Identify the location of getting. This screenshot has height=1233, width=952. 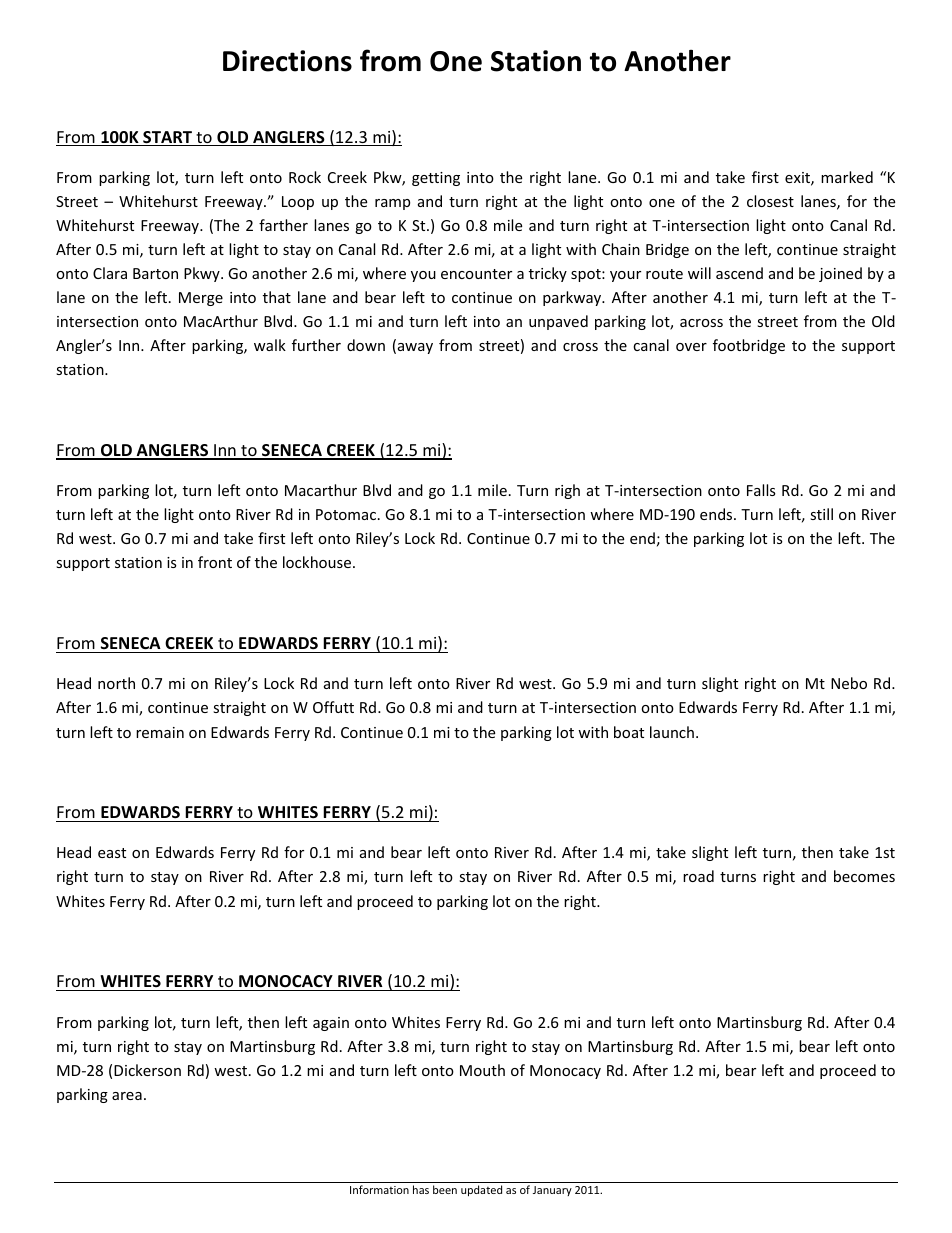
(436, 179).
